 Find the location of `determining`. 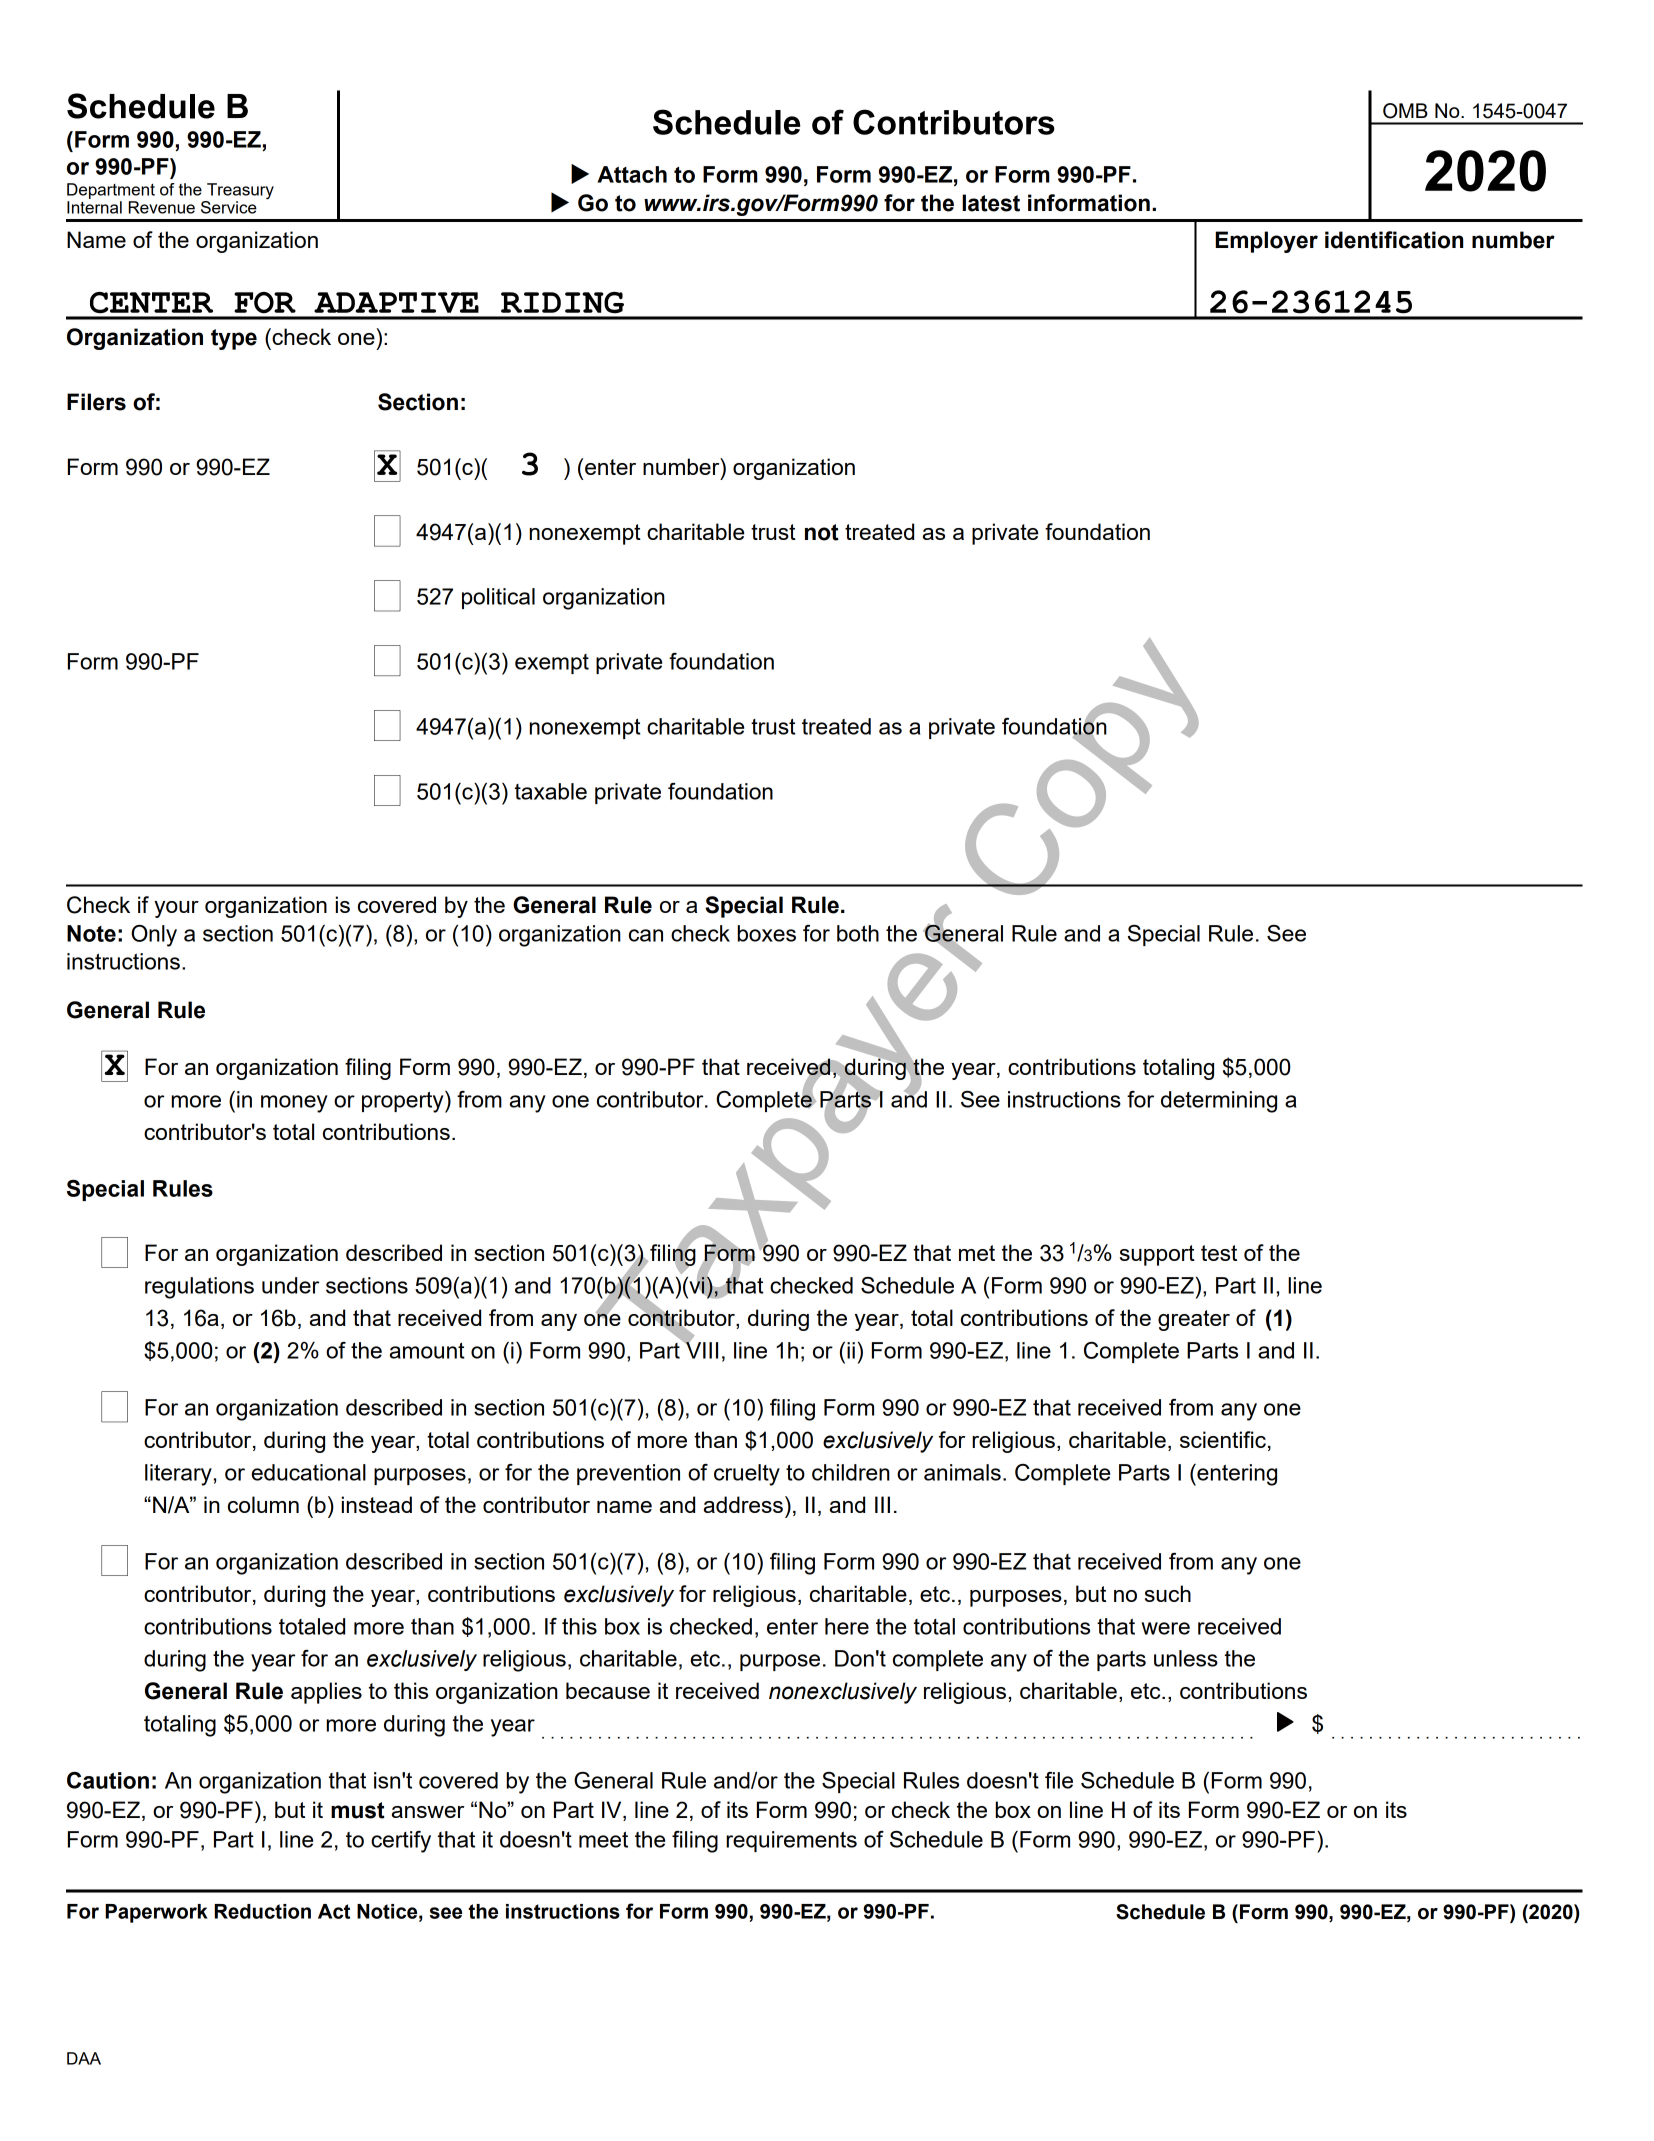

determining is located at coordinates (1219, 1102).
